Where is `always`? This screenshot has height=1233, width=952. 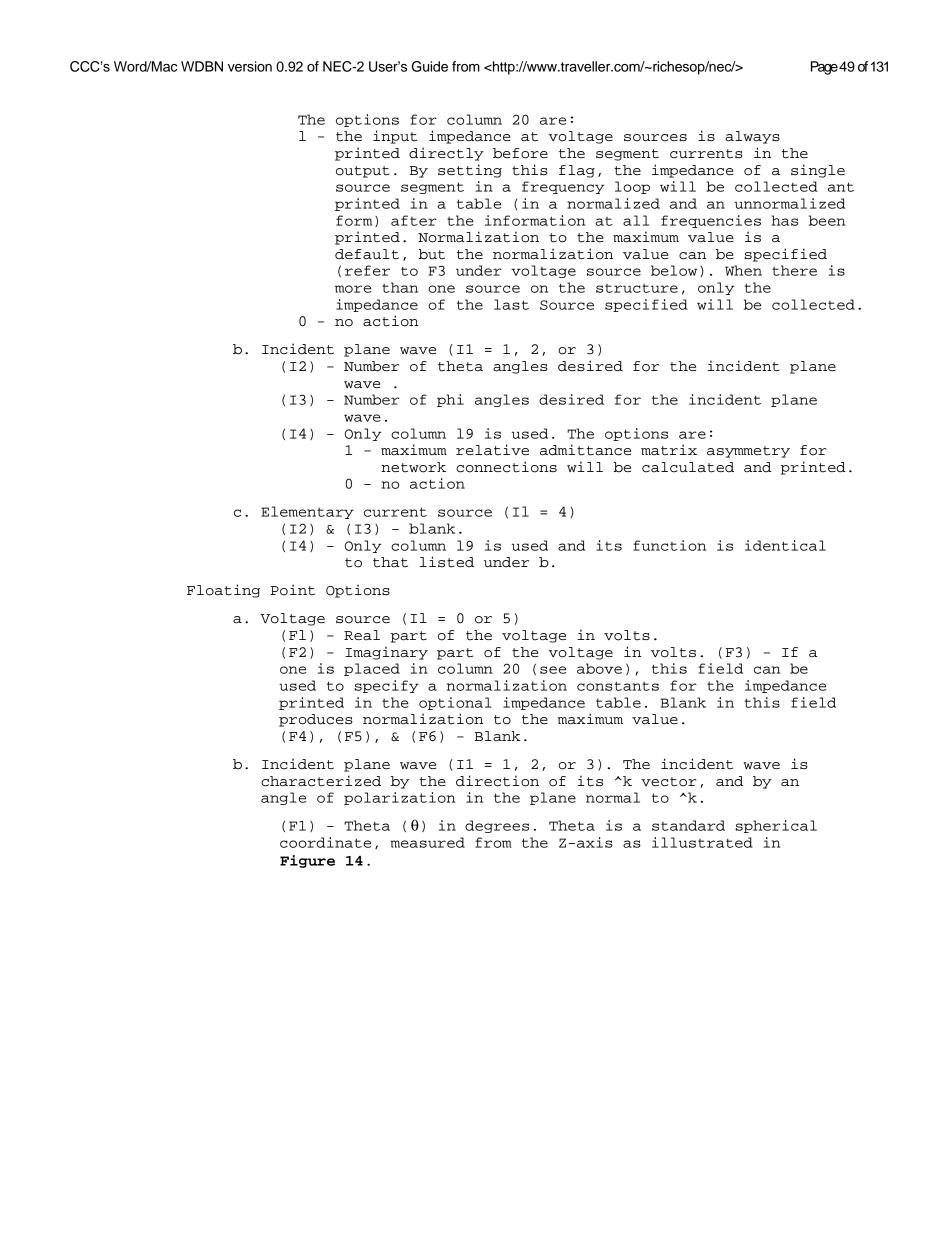 always is located at coordinates (752, 137).
